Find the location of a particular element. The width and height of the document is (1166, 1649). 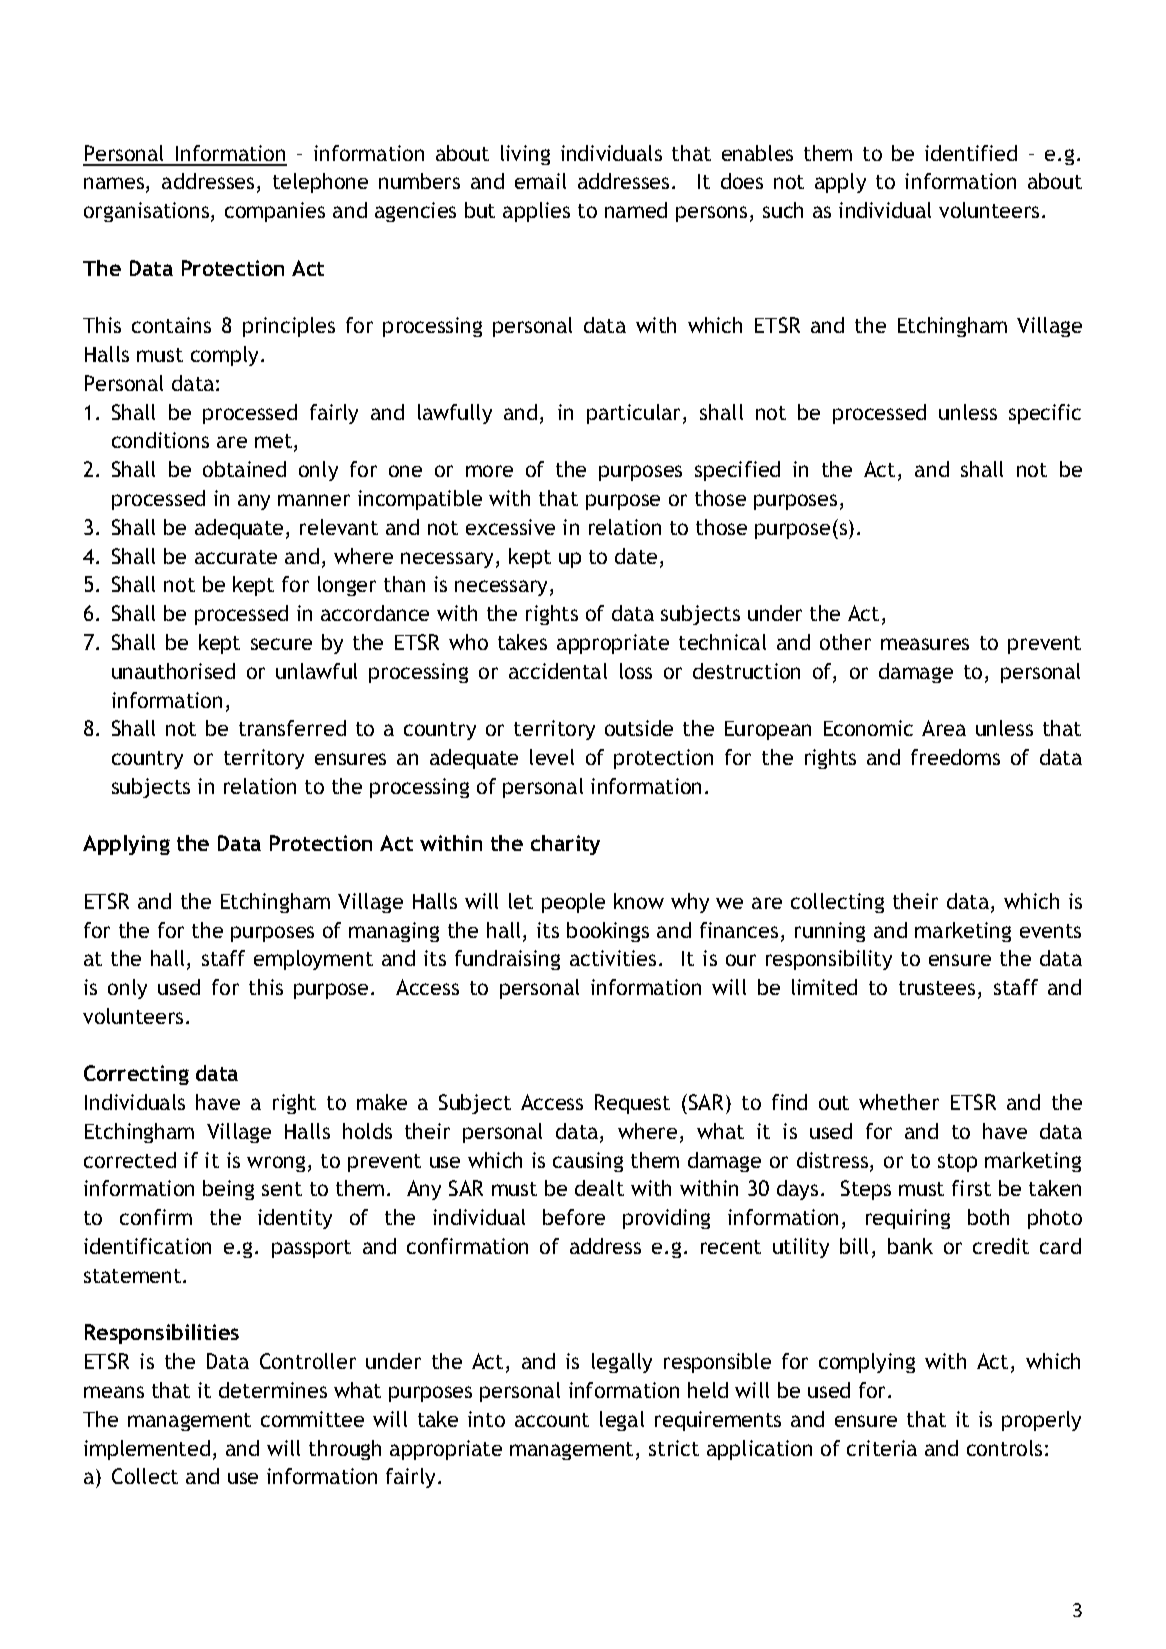

email is located at coordinates (540, 181).
